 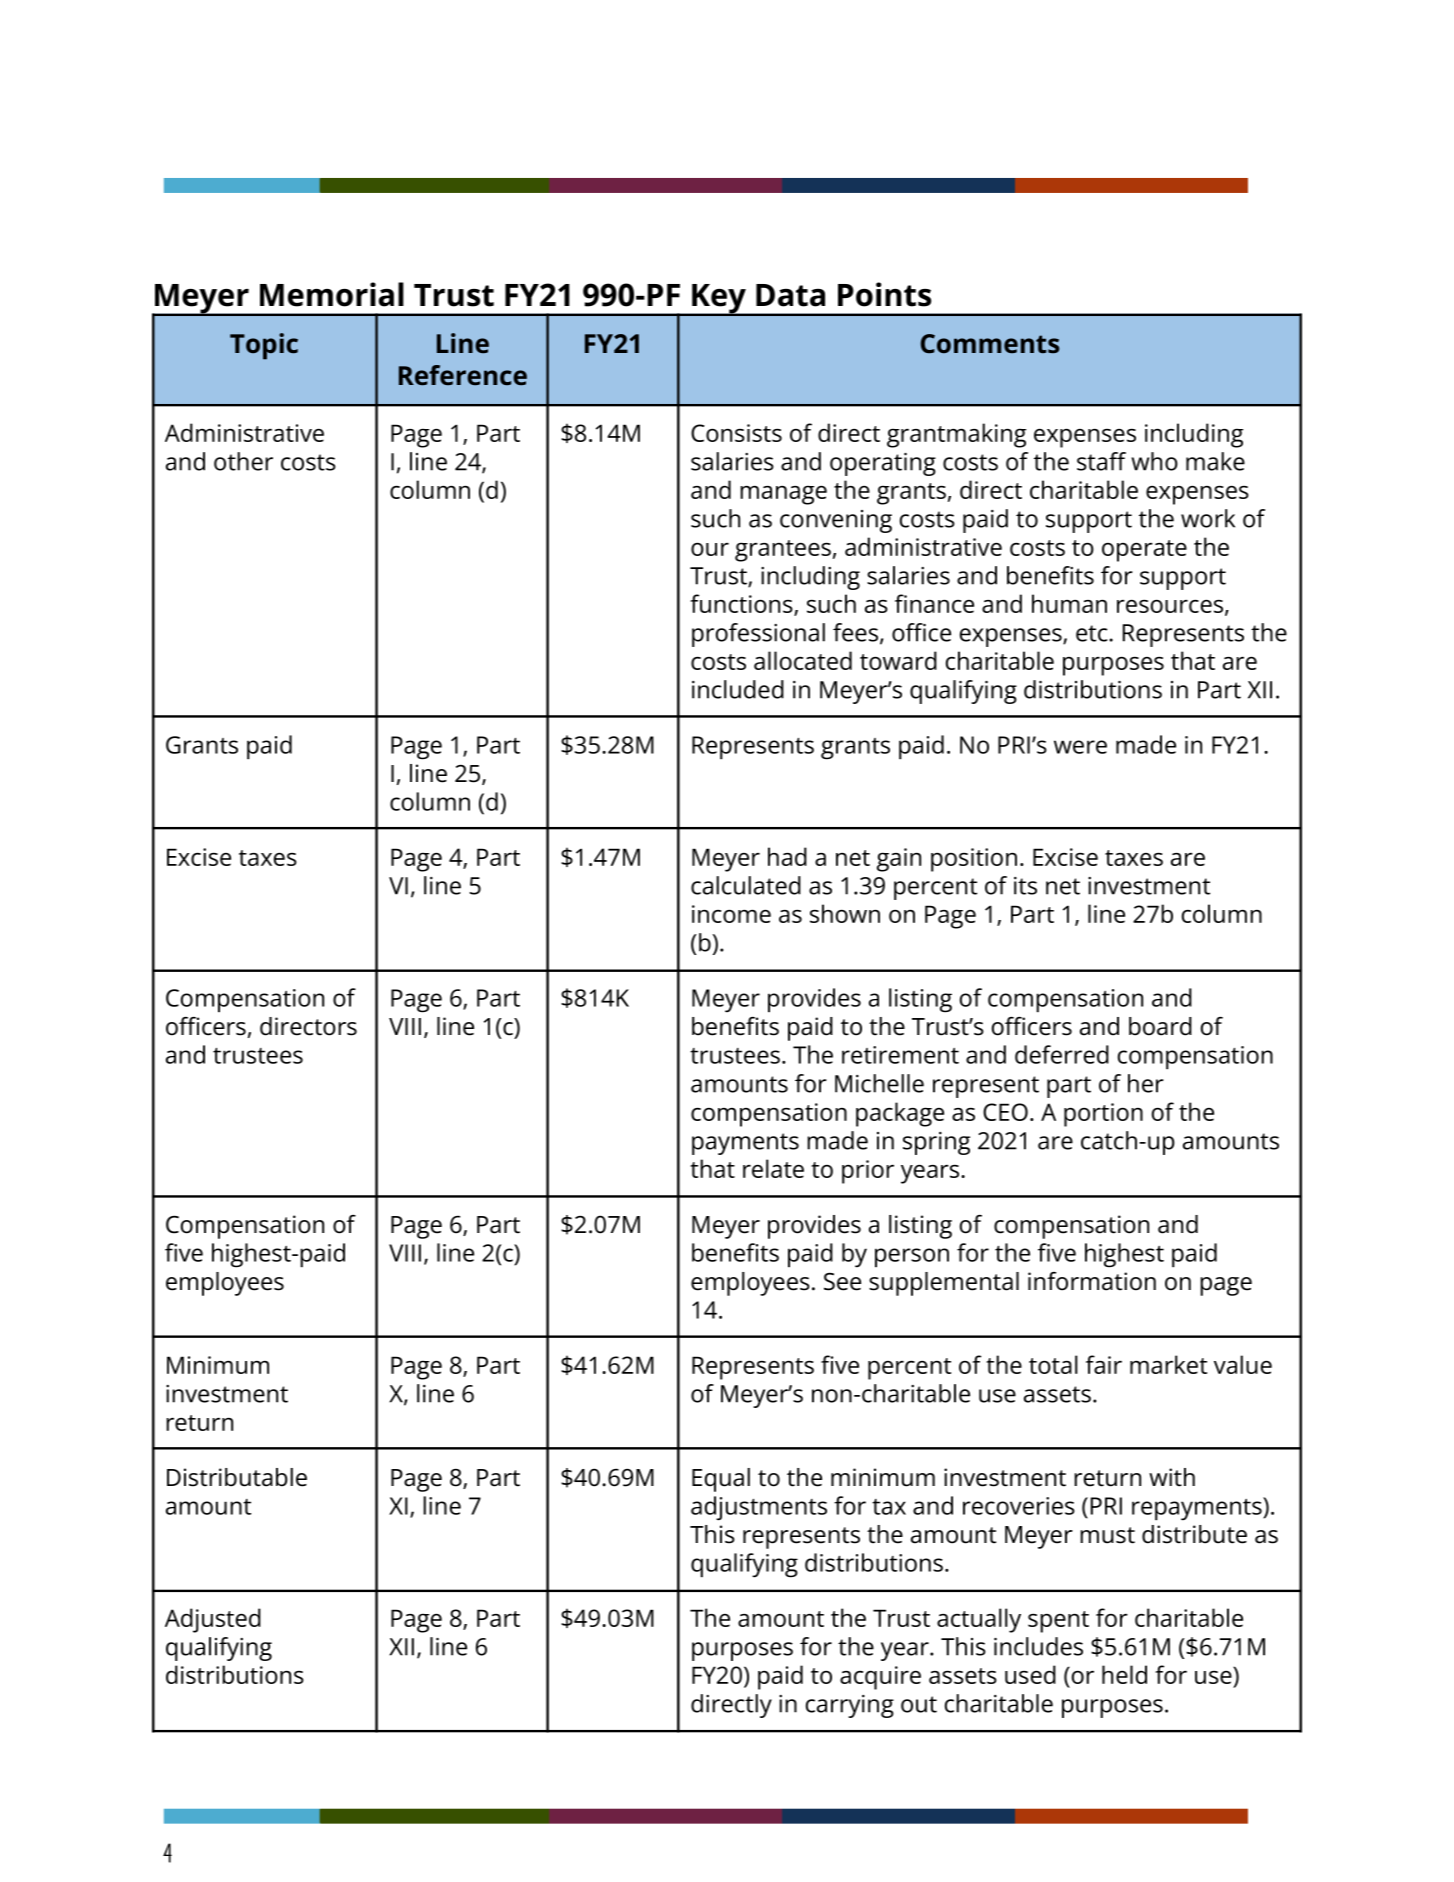 I want to click on board, so click(x=1160, y=1026).
